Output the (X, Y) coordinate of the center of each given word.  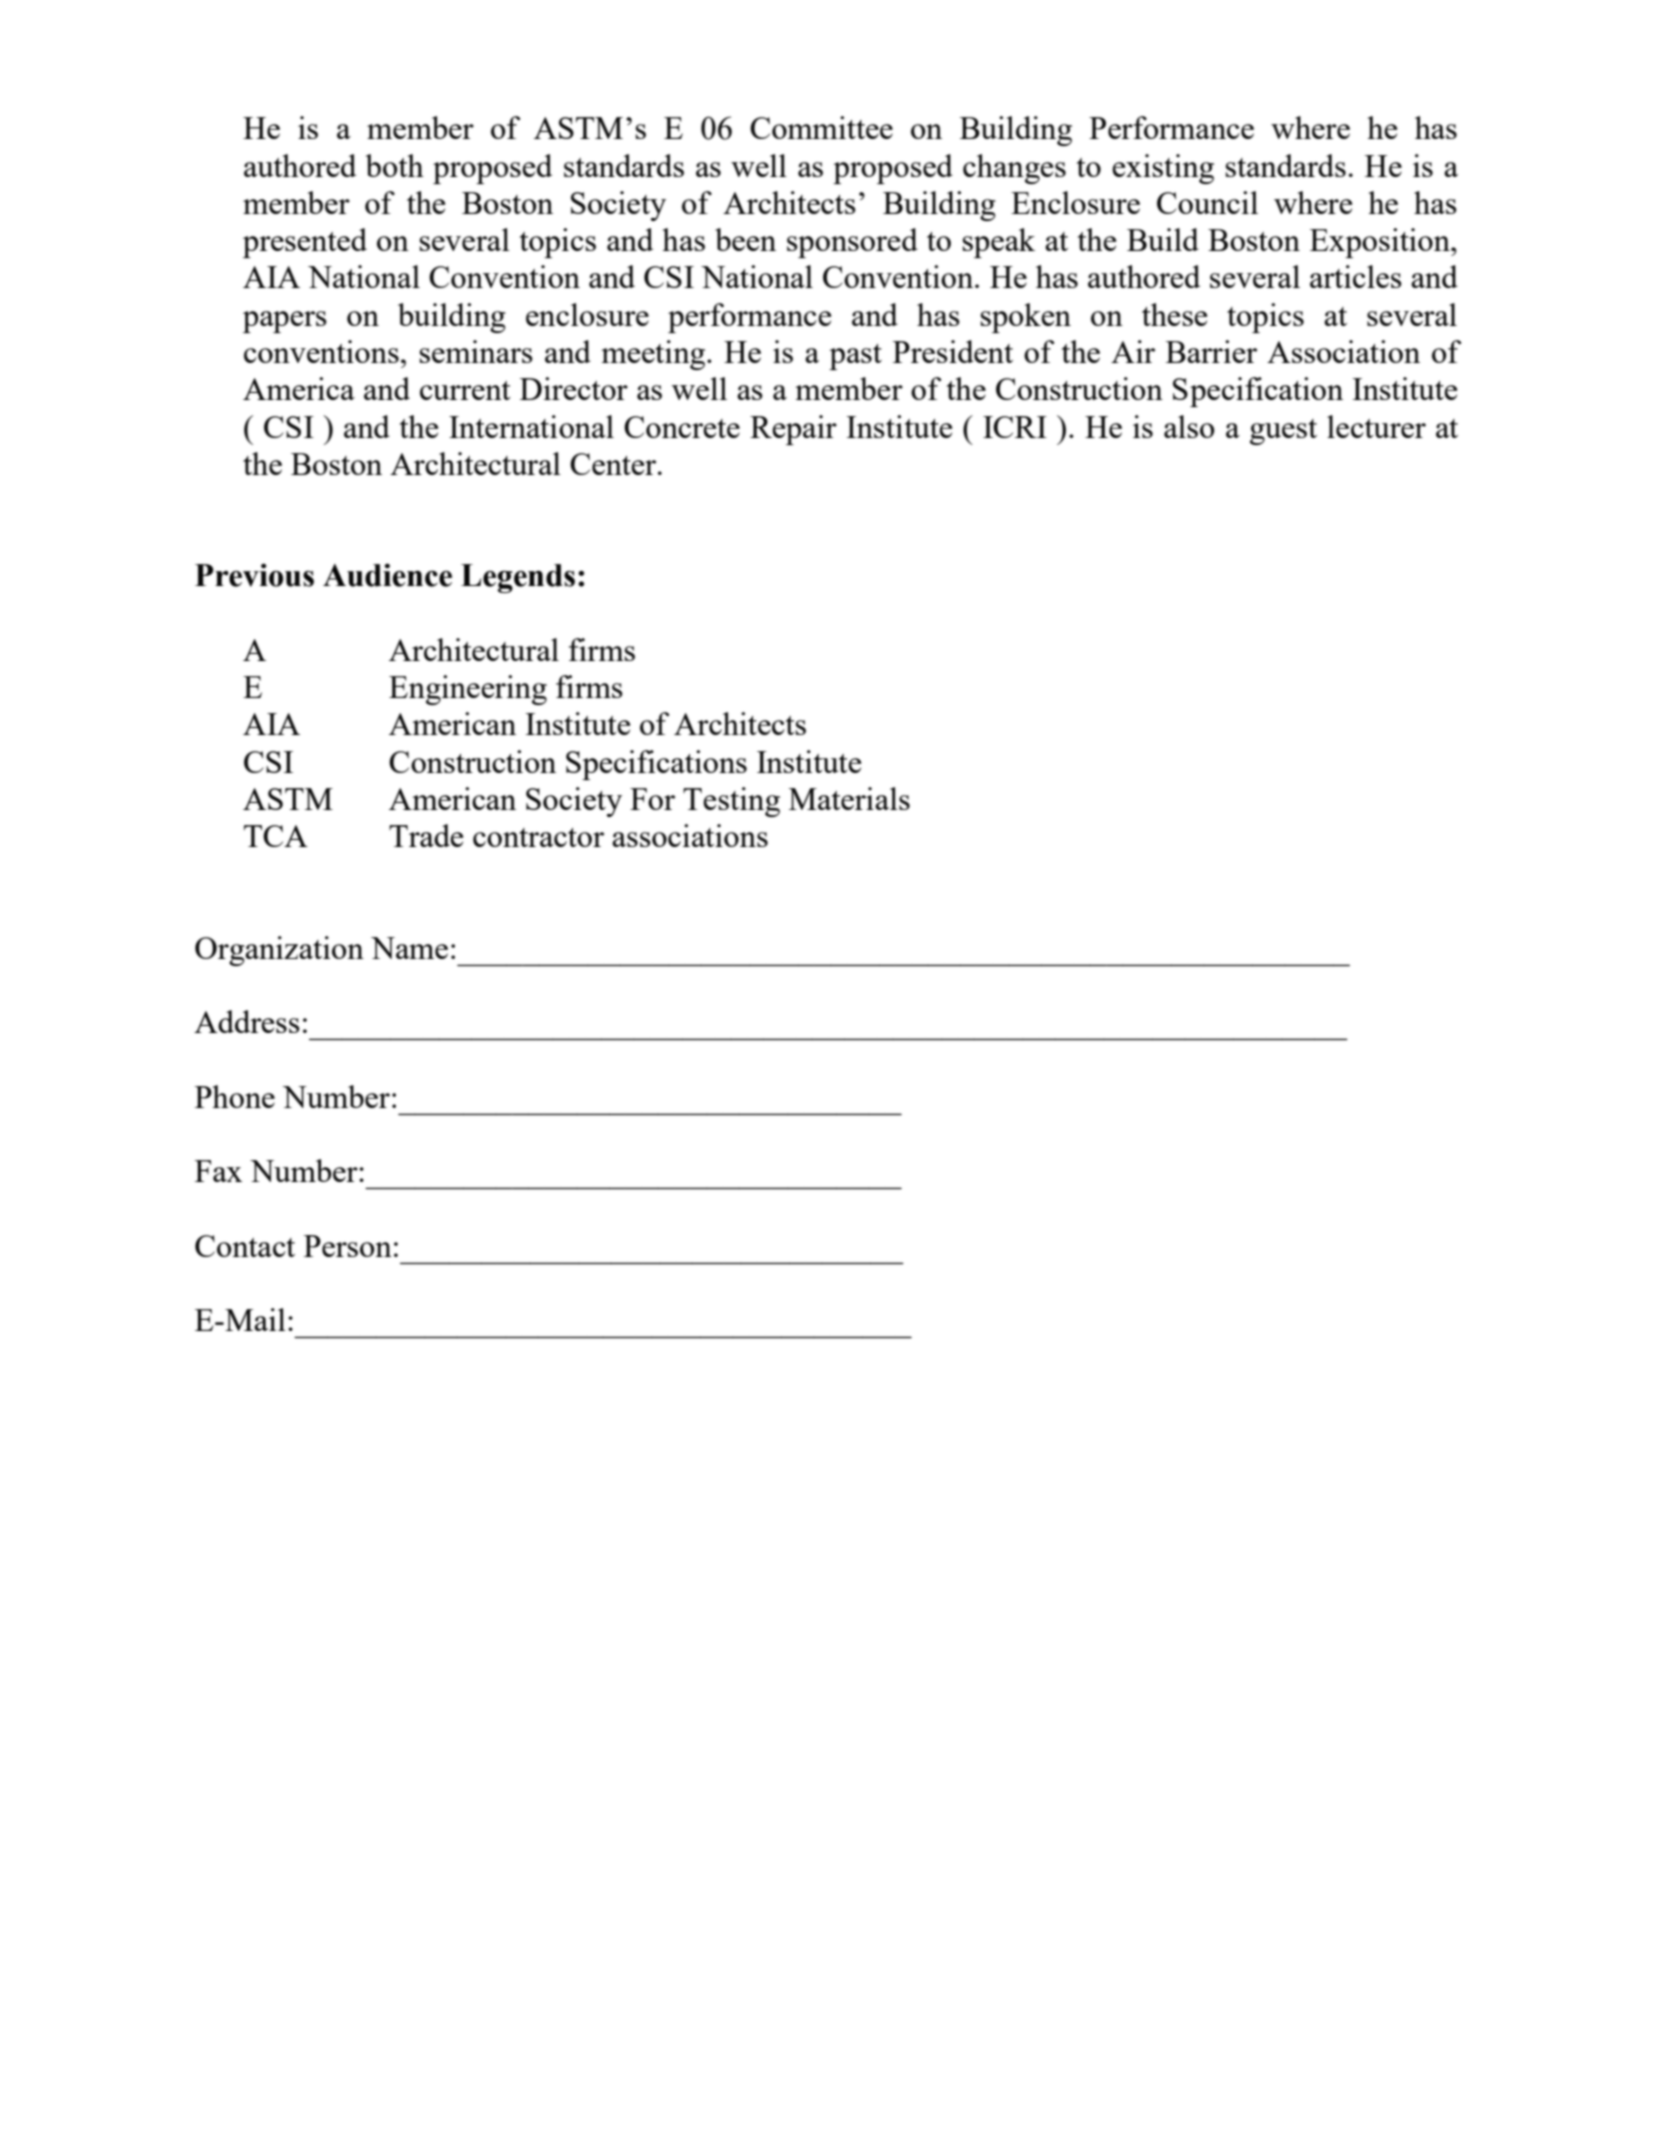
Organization (279, 951)
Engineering (468, 690)
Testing (731, 802)
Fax (218, 1171)
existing (1163, 169)
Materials (849, 798)
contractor (538, 837)
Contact (245, 1246)
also (1189, 426)
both (395, 165)
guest (1283, 432)
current (465, 390)
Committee (821, 127)
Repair (793, 430)
